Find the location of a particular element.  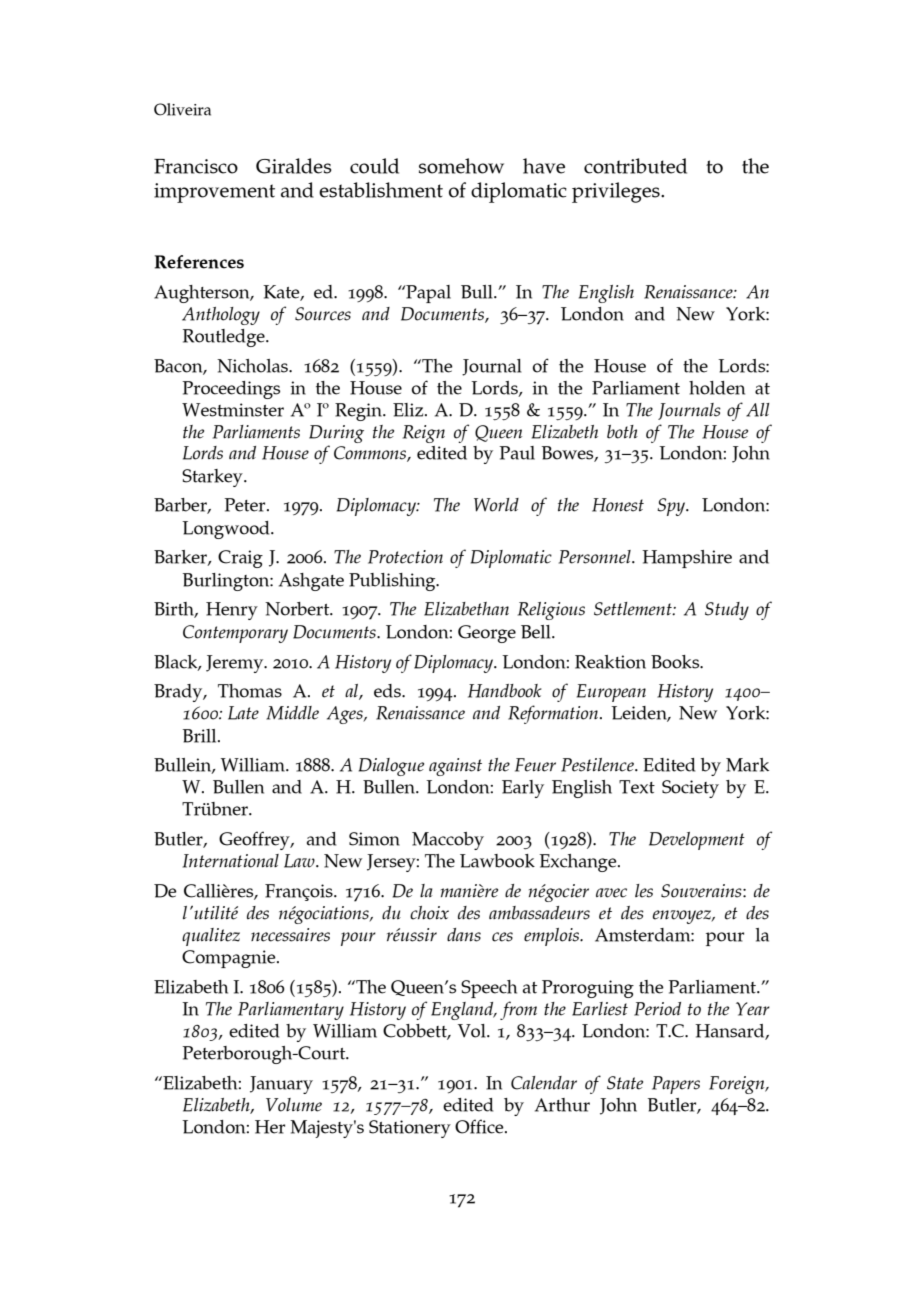

Study is located at coordinates (727, 611).
